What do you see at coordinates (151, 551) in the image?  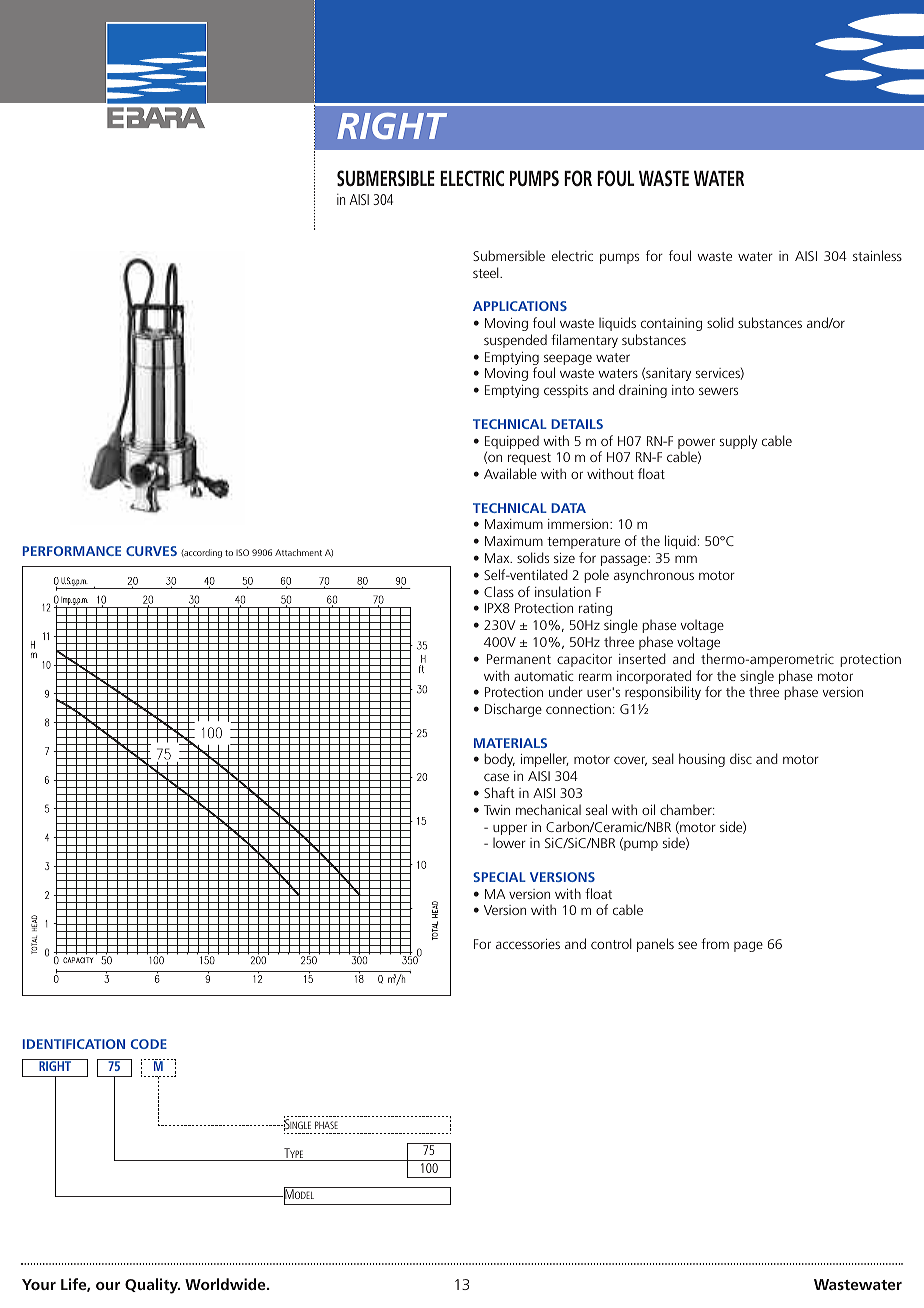 I see `CURVES` at bounding box center [151, 551].
